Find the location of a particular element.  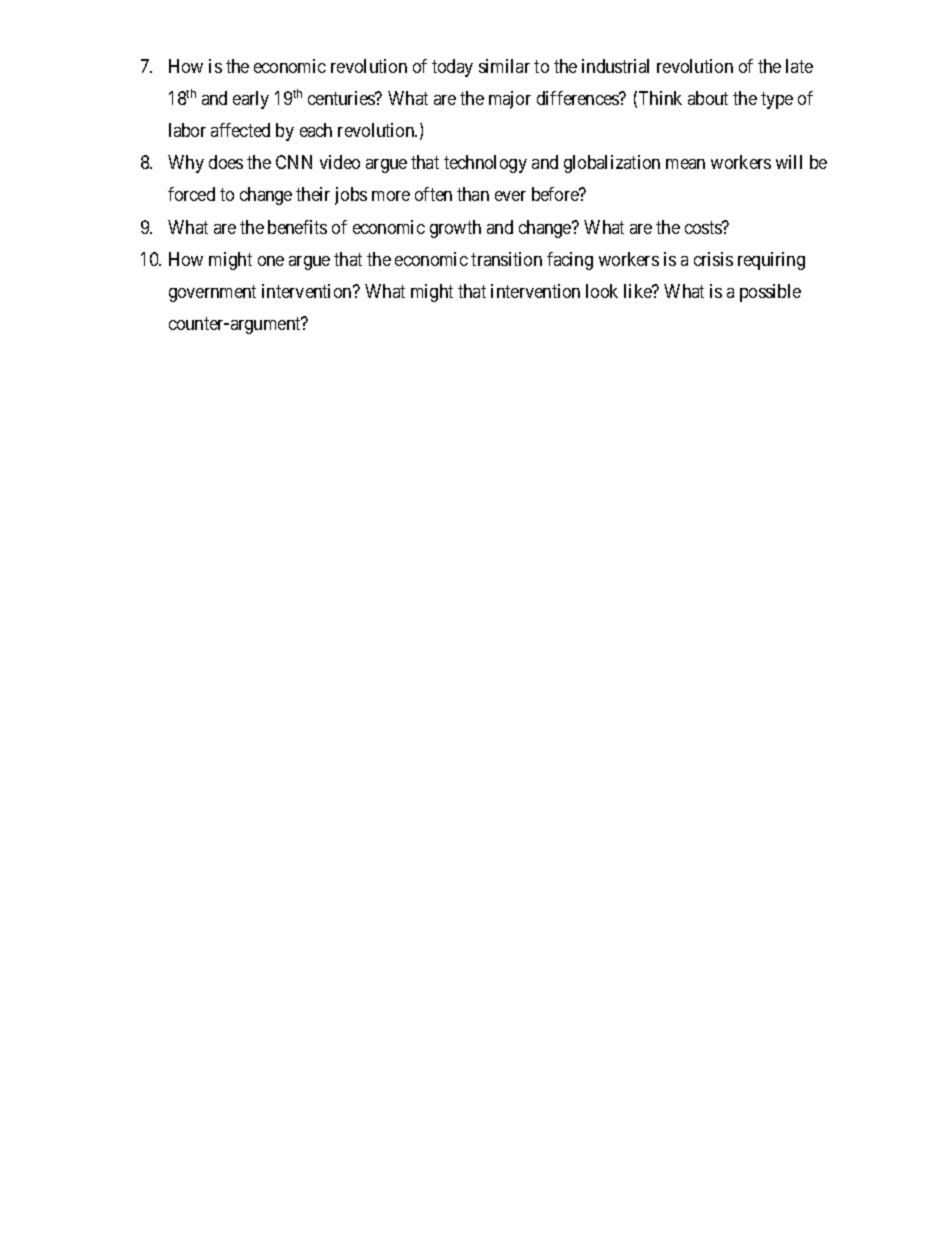

benefits is located at coordinates (297, 227).
